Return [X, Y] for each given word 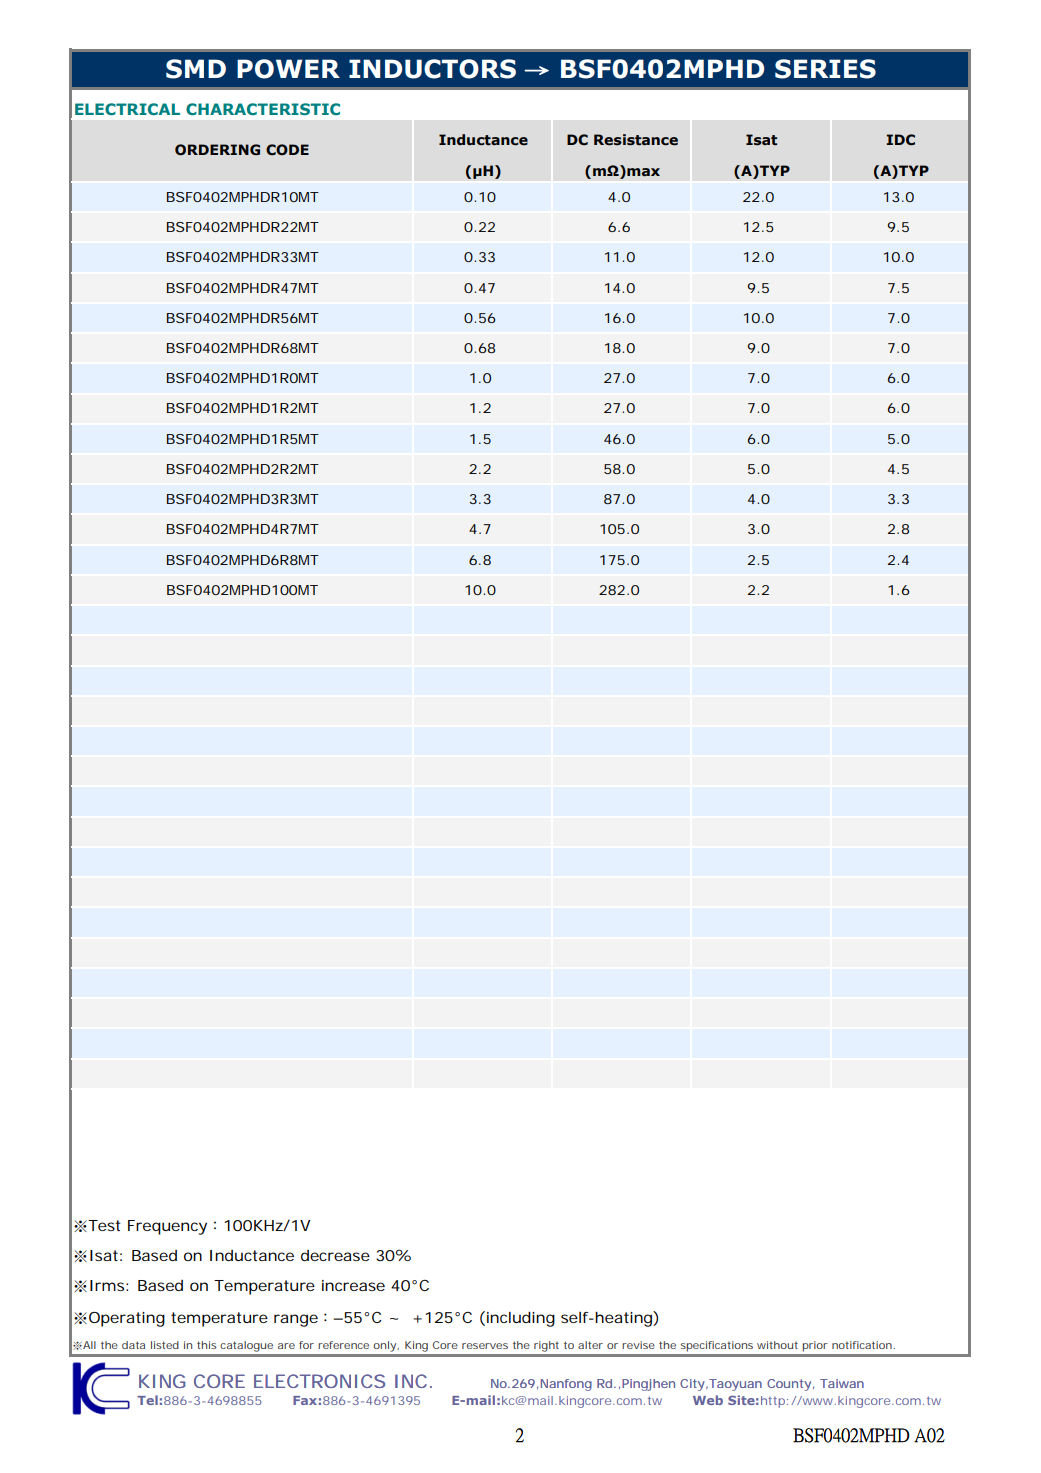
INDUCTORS [432, 69]
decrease [335, 1255]
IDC [900, 140]
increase [353, 1285]
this [207, 1345]
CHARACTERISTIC [263, 109]
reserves [485, 1346]
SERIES [825, 69]
